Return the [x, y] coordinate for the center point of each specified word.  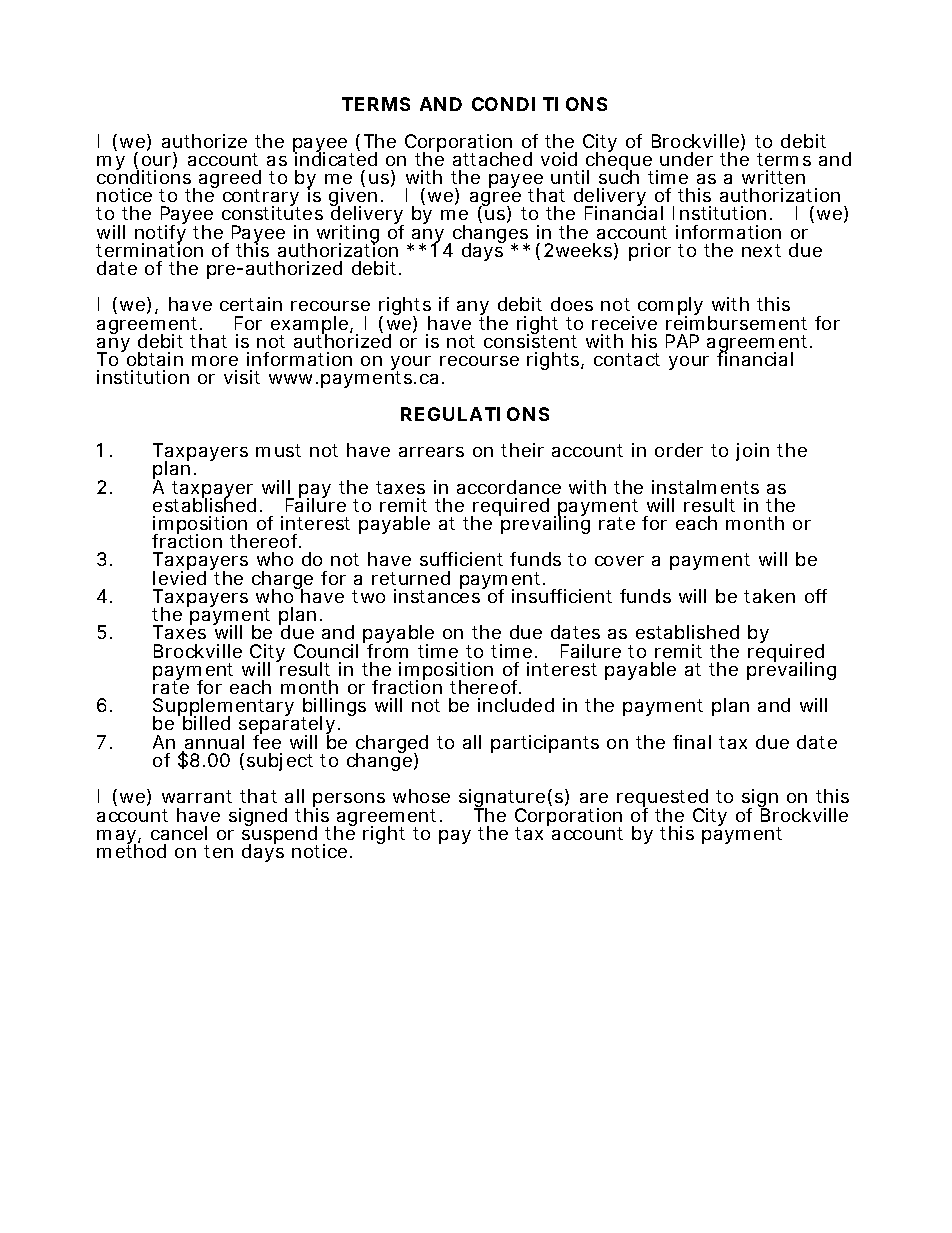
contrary [261, 199]
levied [179, 577]
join [752, 452]
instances [438, 595]
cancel [179, 833]
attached [492, 159]
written [773, 177]
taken [769, 596]
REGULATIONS [475, 414]
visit [242, 377]
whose [421, 796]
